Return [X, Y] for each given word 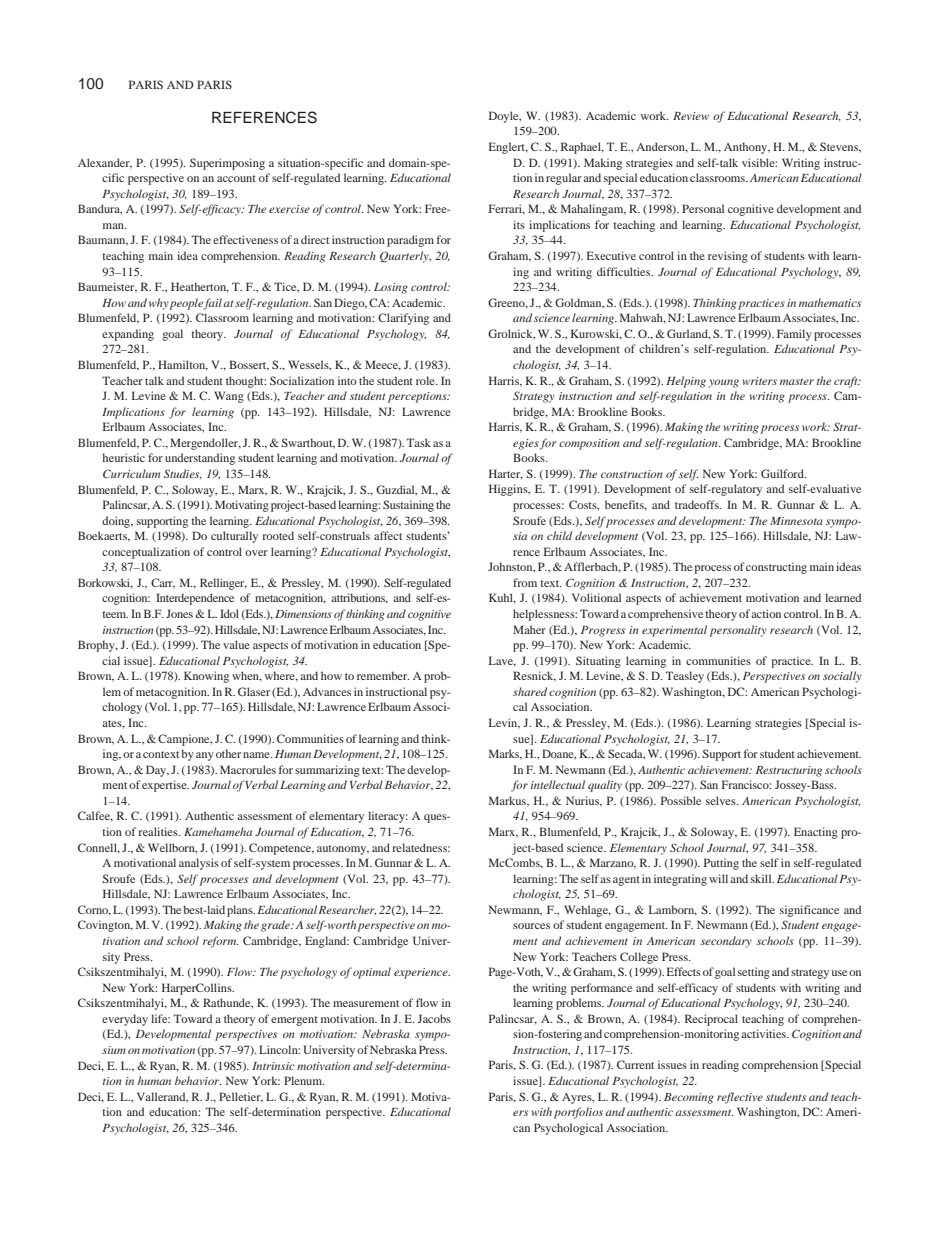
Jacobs [434, 1018]
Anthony [747, 148]
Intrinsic [273, 1066]
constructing [776, 568]
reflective [740, 1098]
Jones [179, 613]
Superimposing [227, 164]
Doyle [505, 117]
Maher [529, 629]
